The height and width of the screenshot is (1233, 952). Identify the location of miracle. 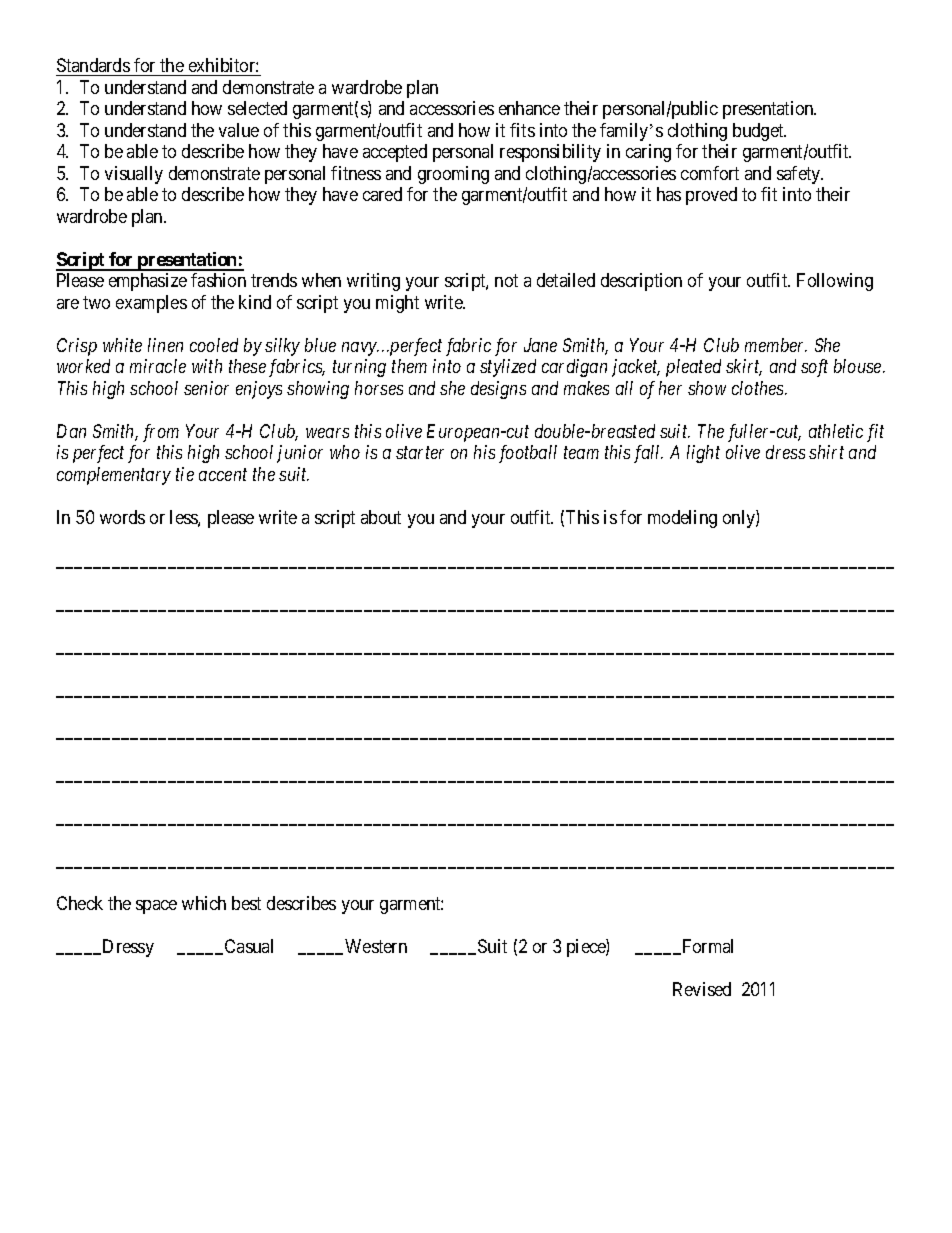
(158, 366).
